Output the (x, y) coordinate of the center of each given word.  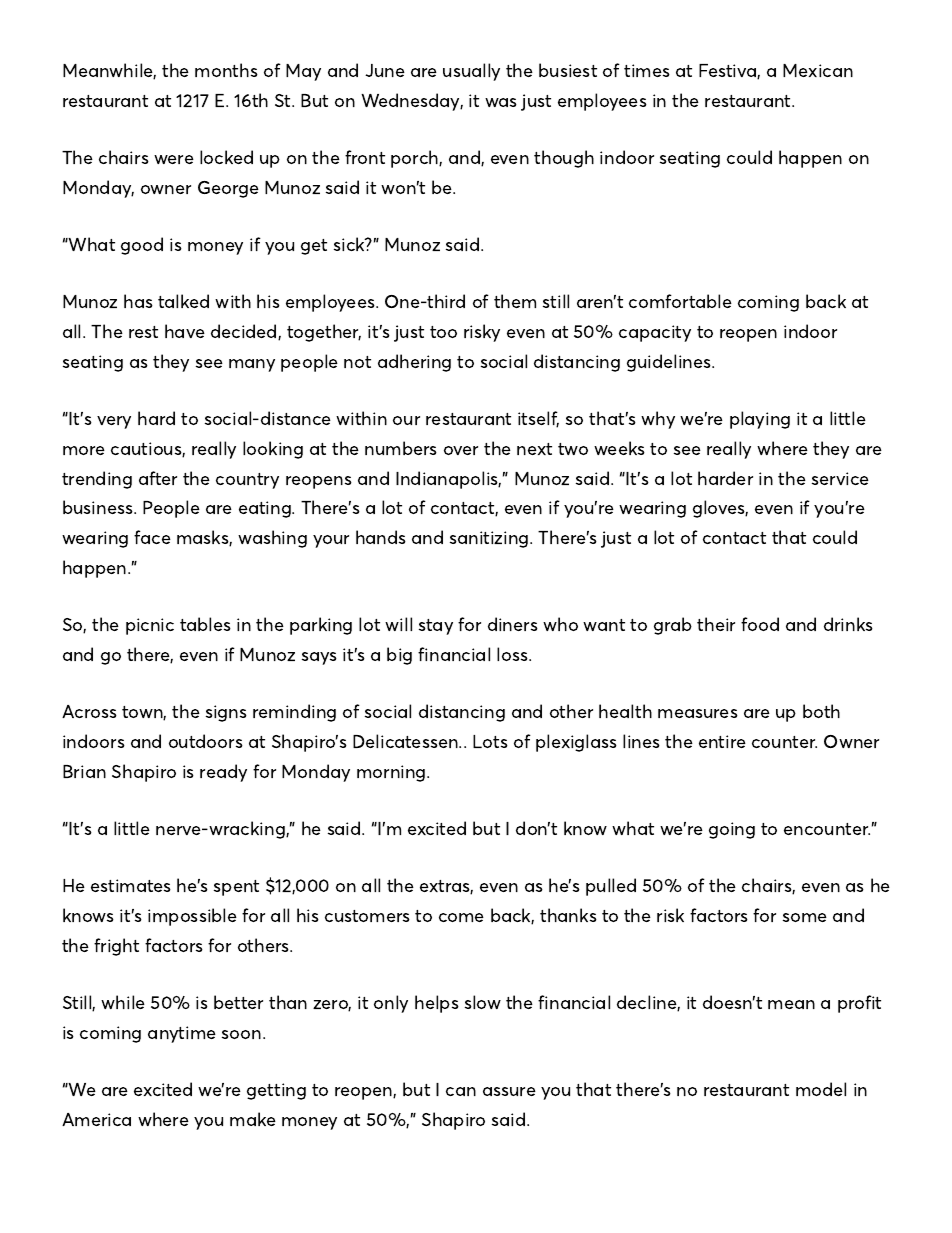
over (461, 450)
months (226, 70)
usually (471, 72)
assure (509, 1091)
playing (760, 420)
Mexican (818, 70)
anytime (182, 1034)
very (114, 422)
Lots (490, 741)
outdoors (206, 741)
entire (722, 741)
